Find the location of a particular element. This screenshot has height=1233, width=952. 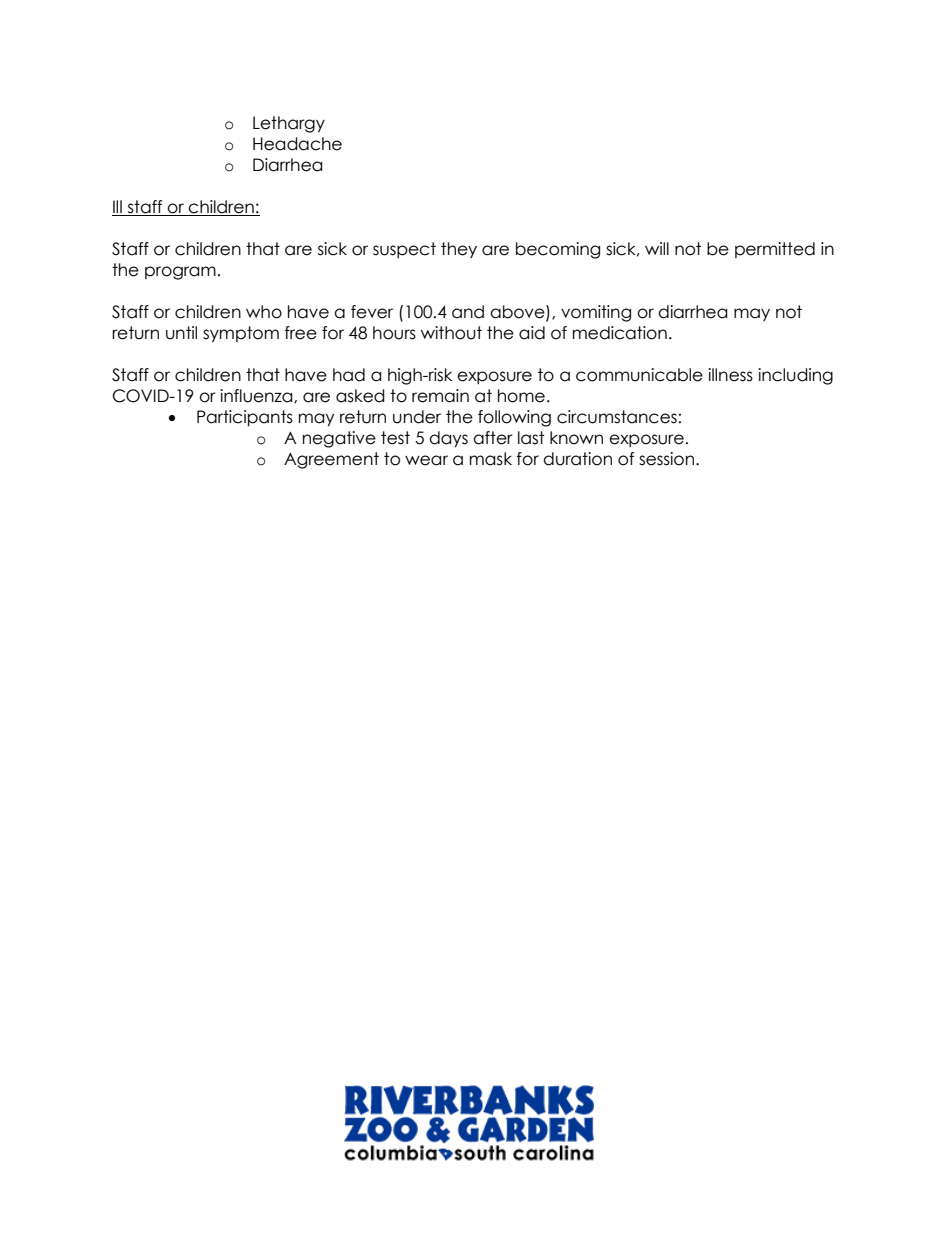

symptom is located at coordinates (241, 334).
